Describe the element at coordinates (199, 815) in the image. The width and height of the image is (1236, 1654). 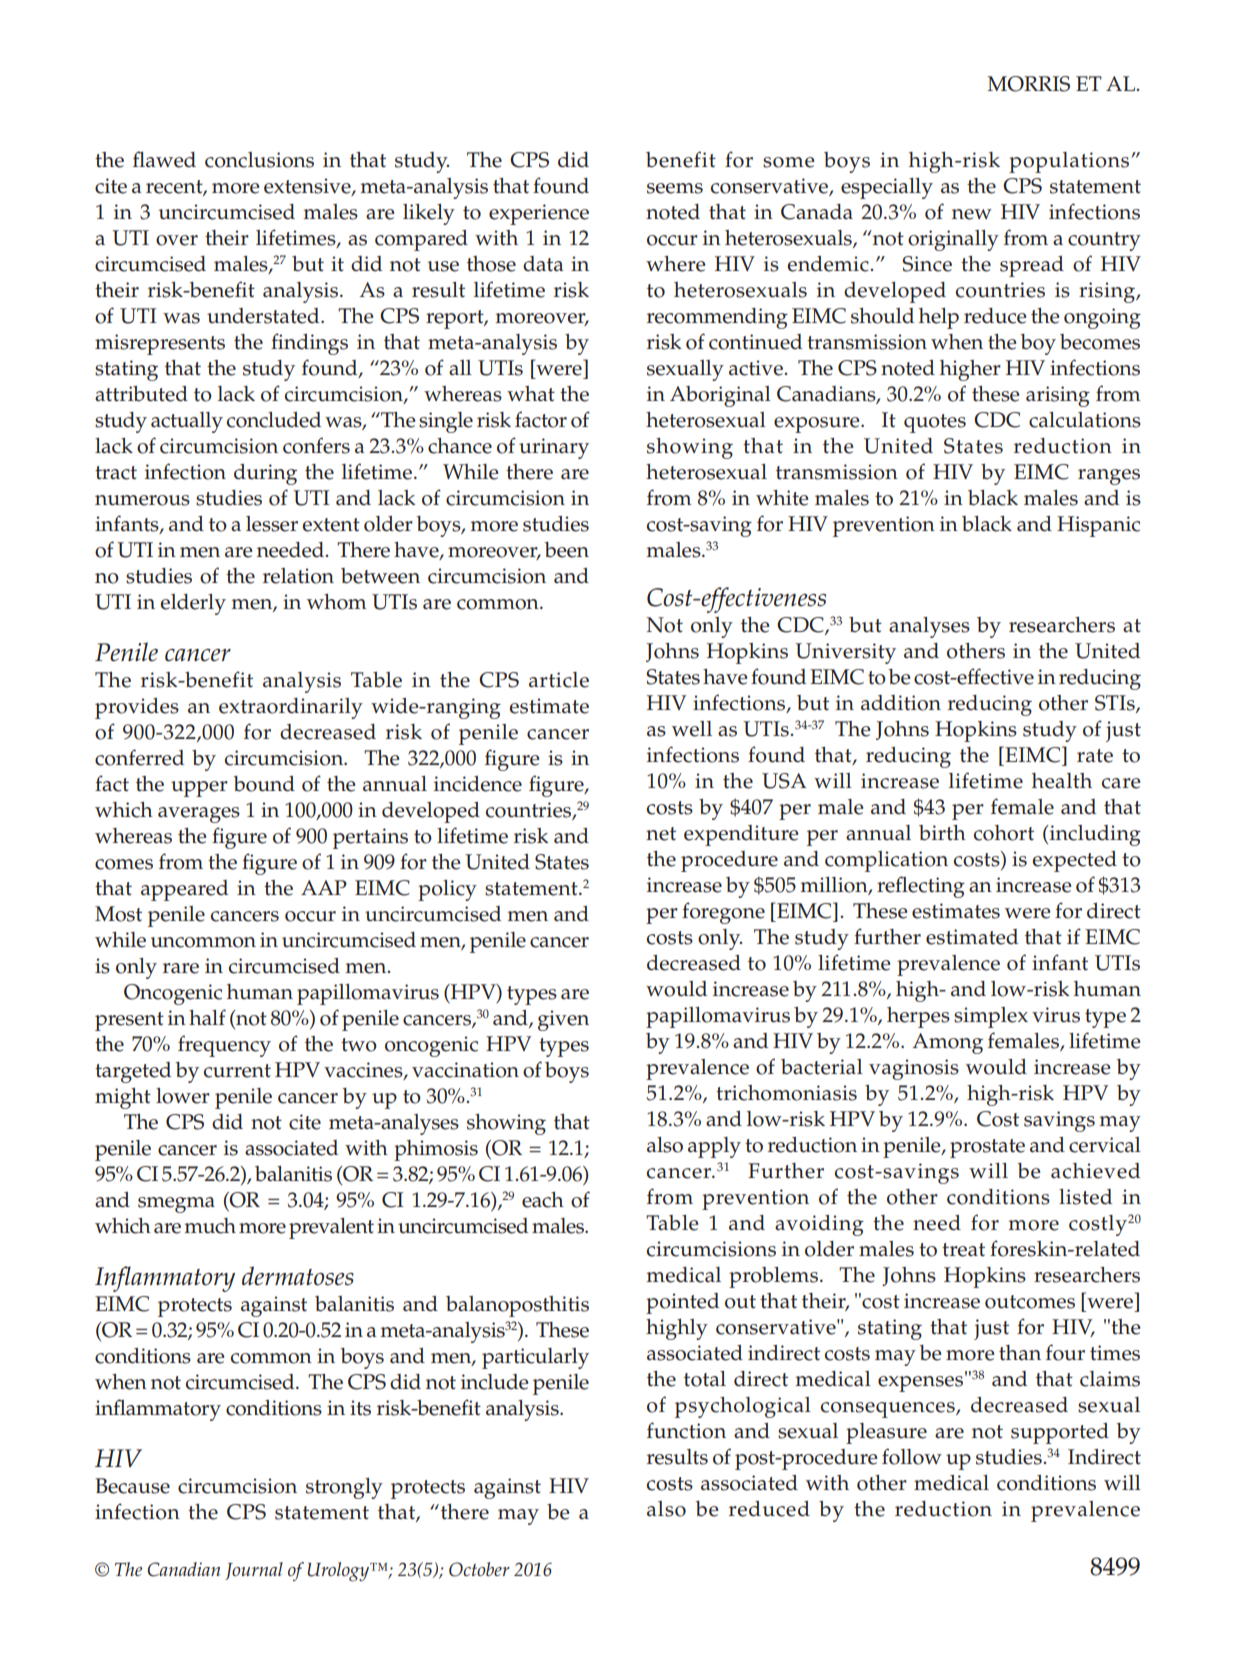
I see `averages` at that location.
